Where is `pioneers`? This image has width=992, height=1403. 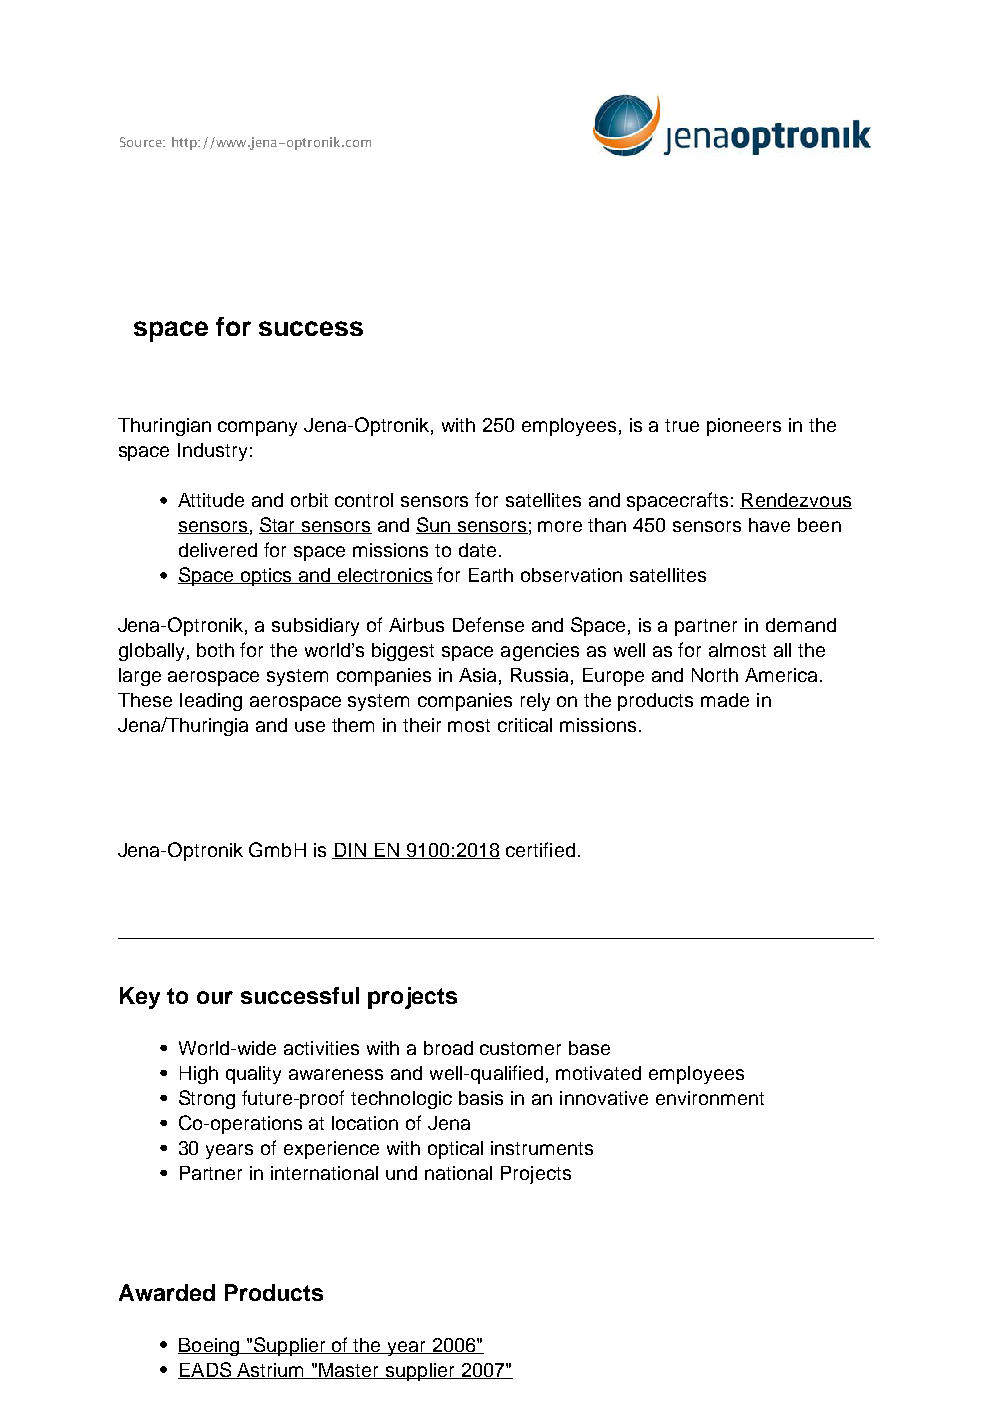
pioneers is located at coordinates (744, 427).
